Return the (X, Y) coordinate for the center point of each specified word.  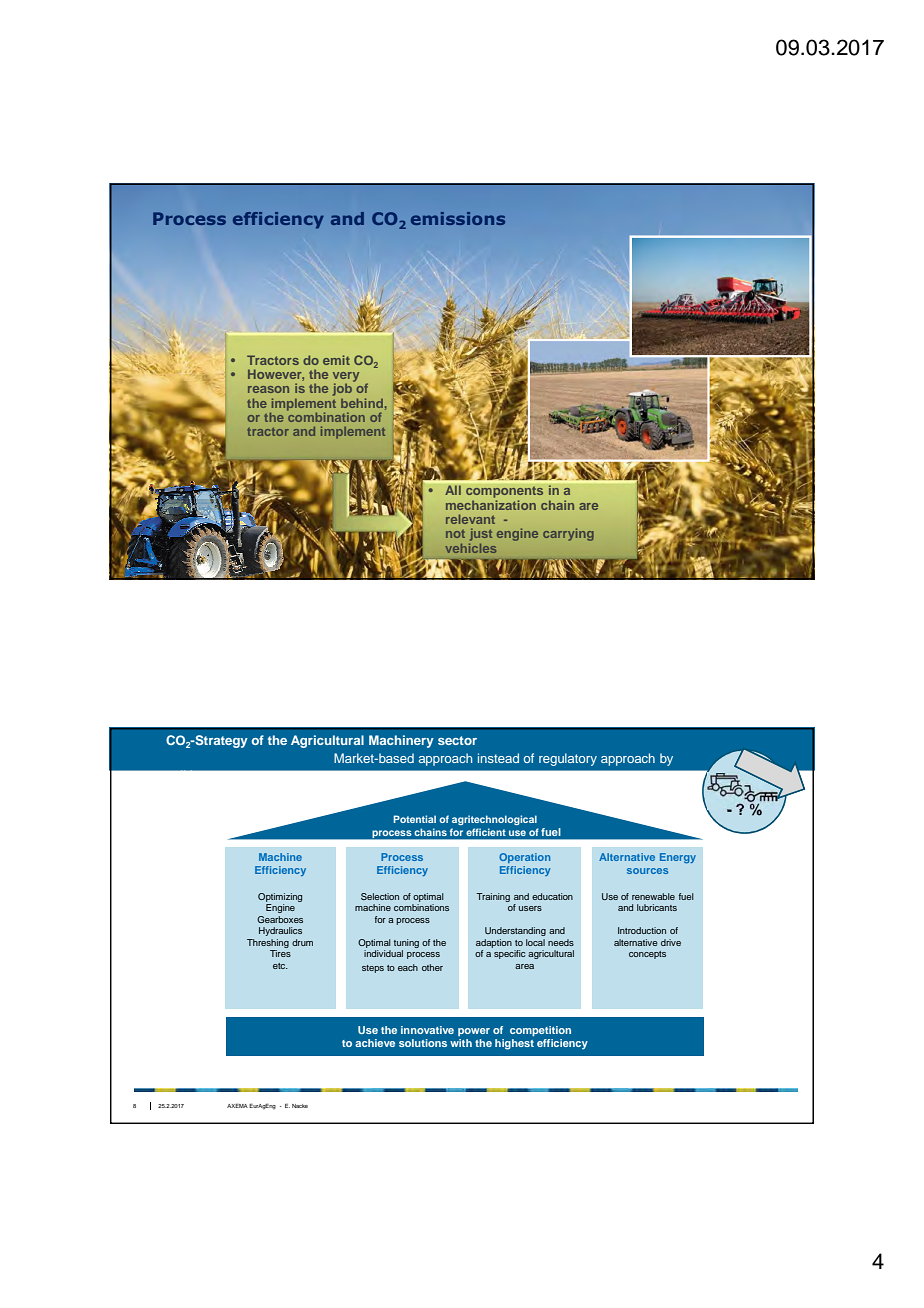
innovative (427, 1030)
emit (336, 360)
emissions (458, 218)
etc (280, 966)
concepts (647, 955)
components (504, 492)
